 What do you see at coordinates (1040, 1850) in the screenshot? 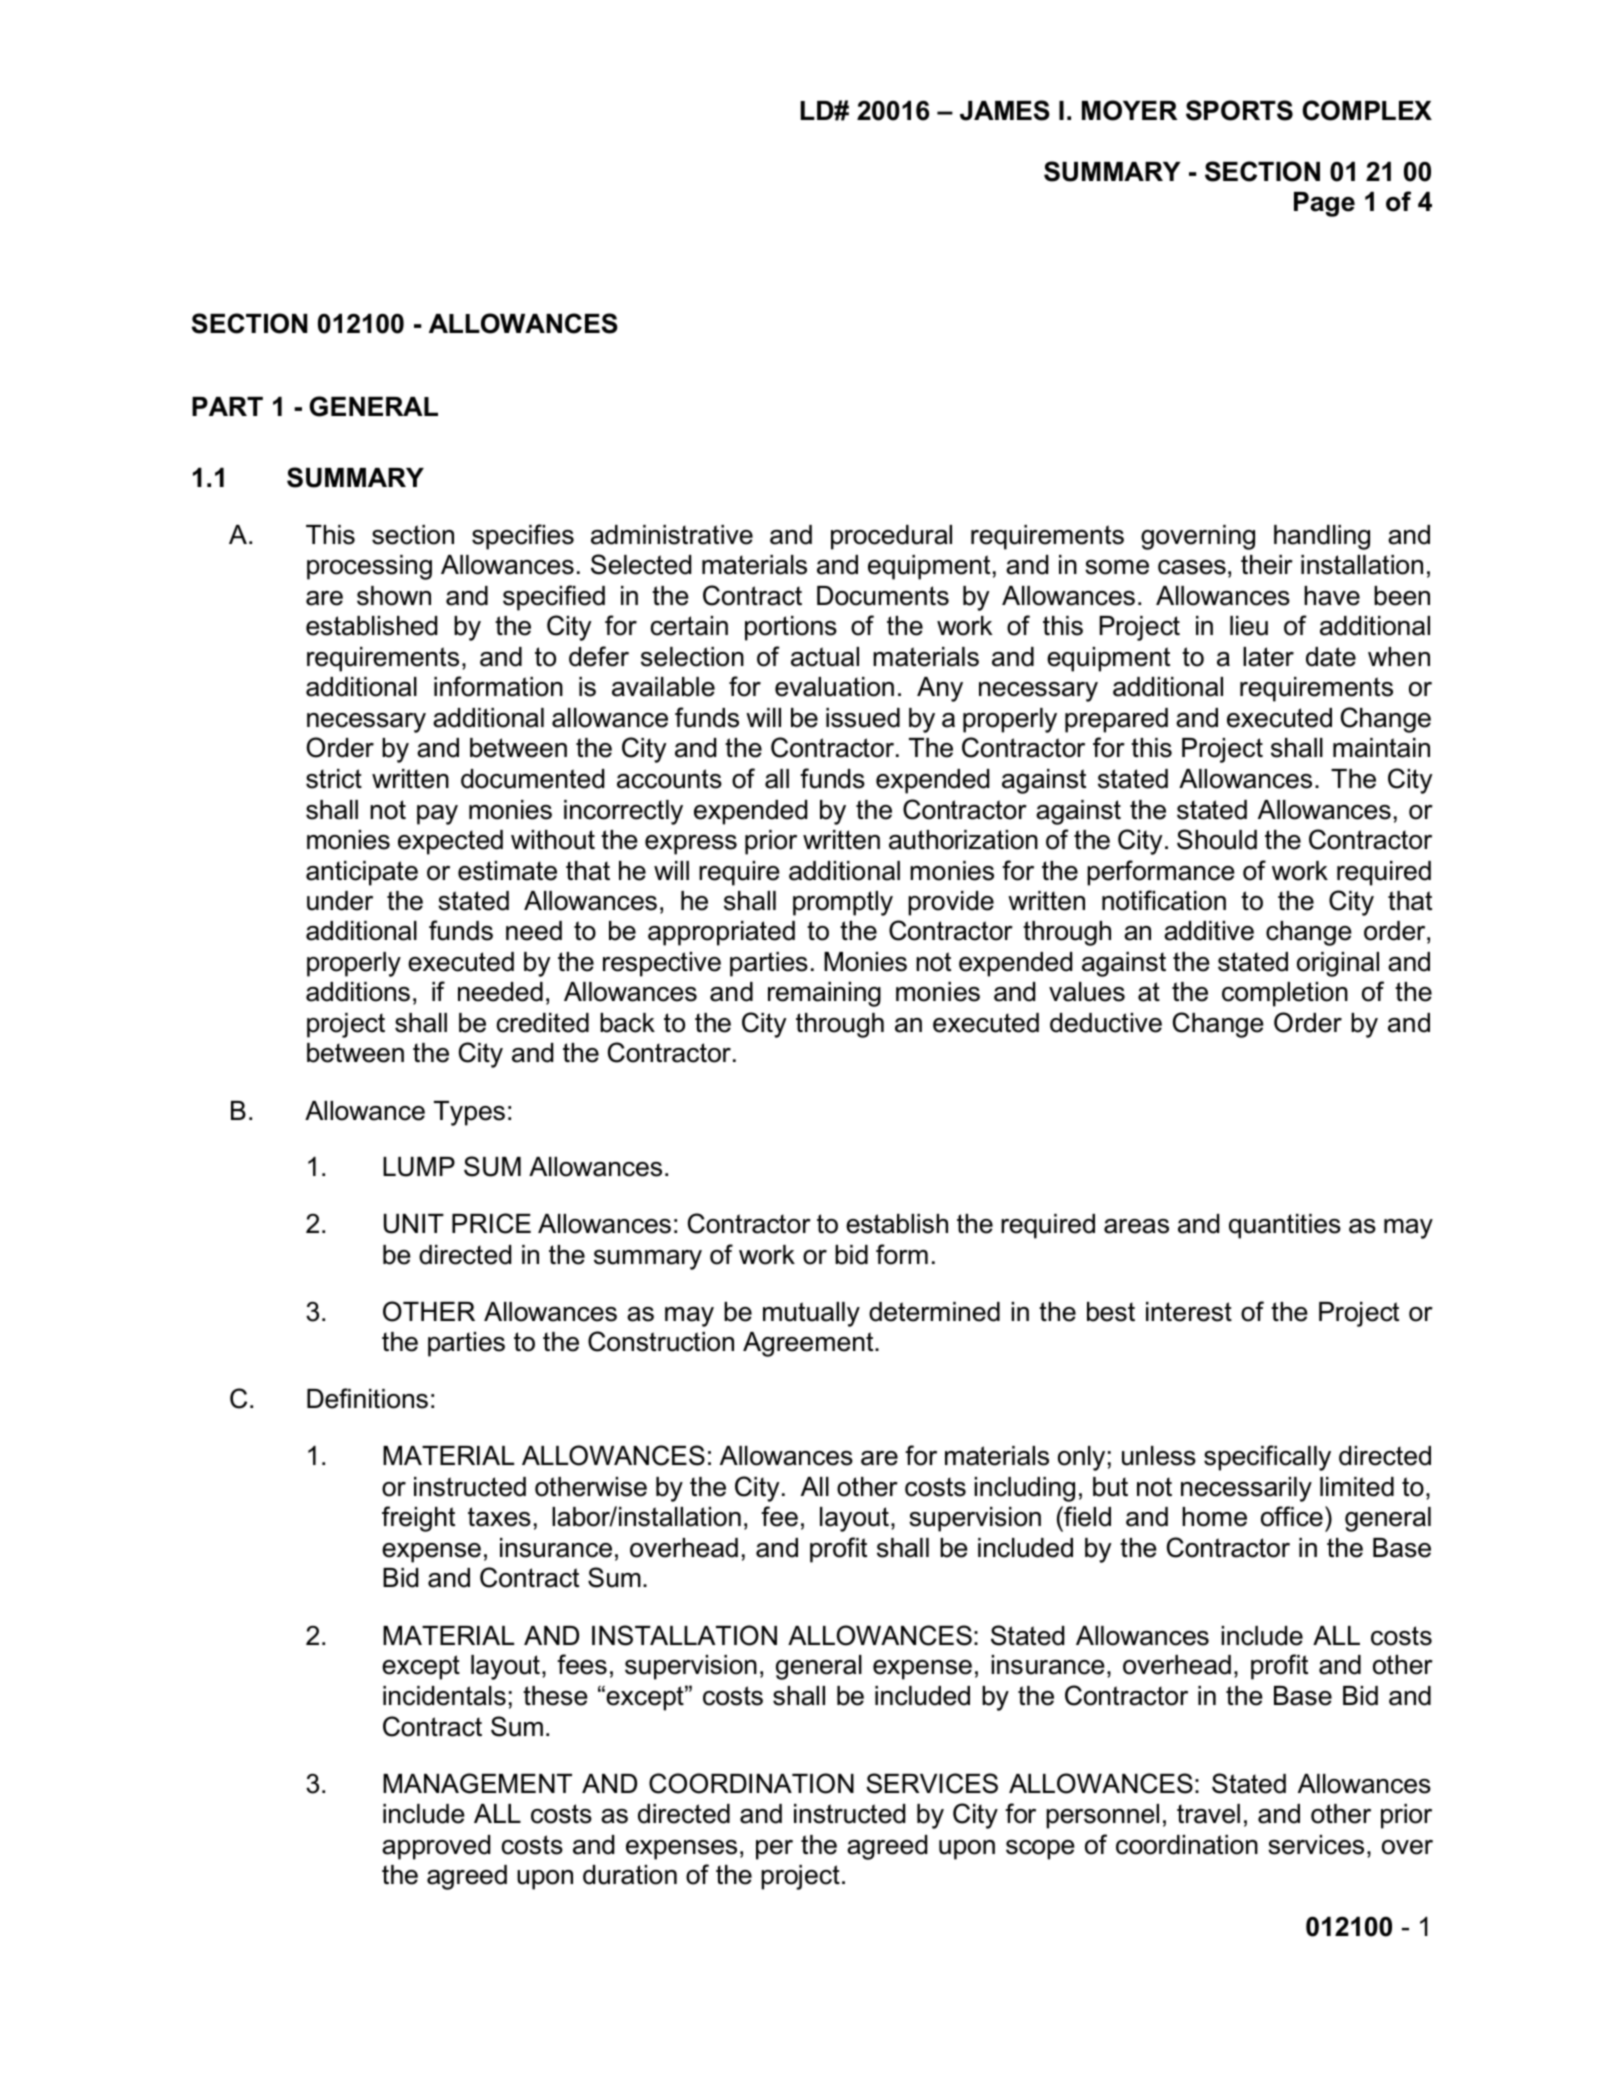
I see `scope` at bounding box center [1040, 1850].
